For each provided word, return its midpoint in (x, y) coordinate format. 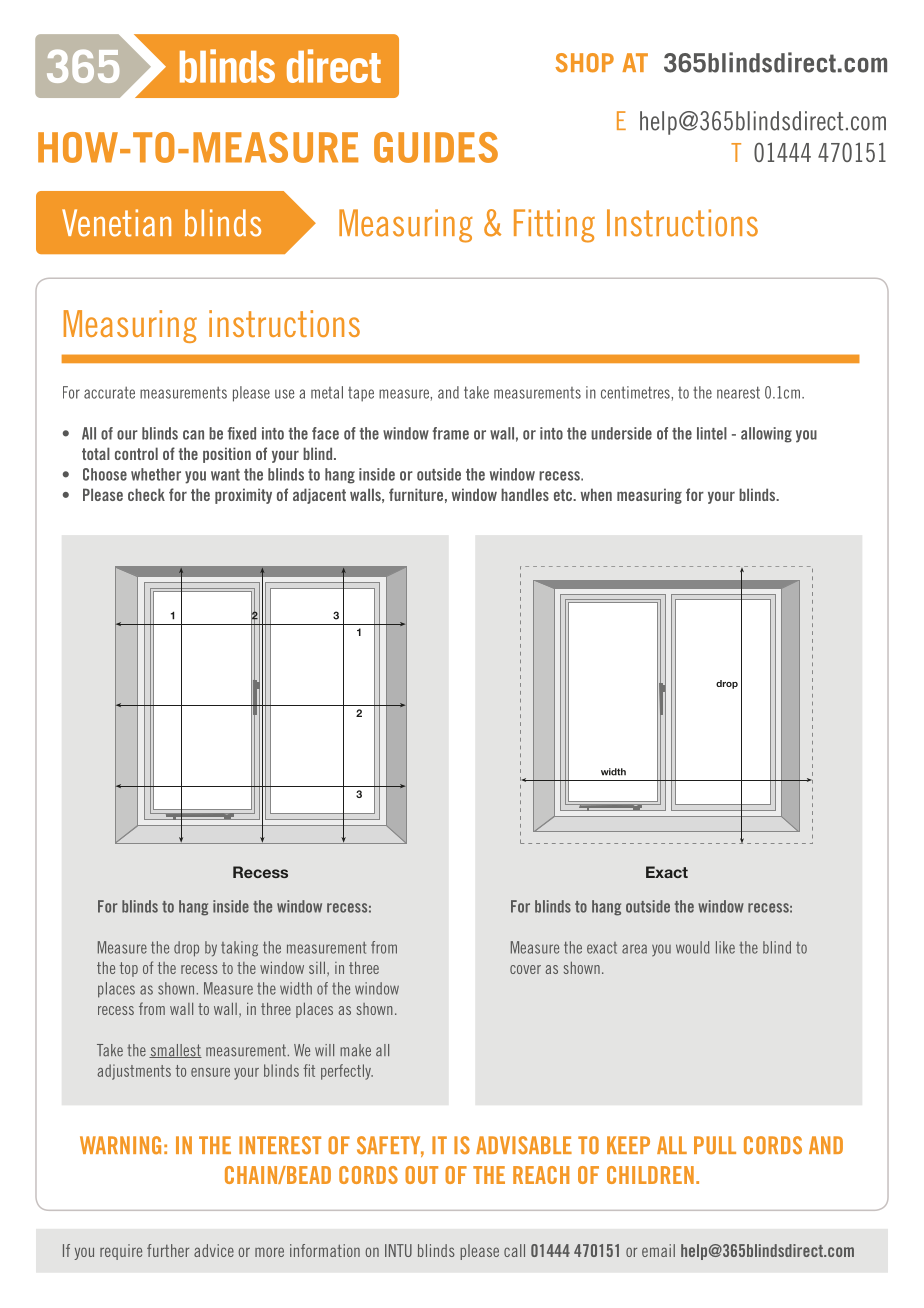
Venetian (116, 223)
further (168, 1250)
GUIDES (436, 147)
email (658, 1250)
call (514, 1250)
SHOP (584, 63)
